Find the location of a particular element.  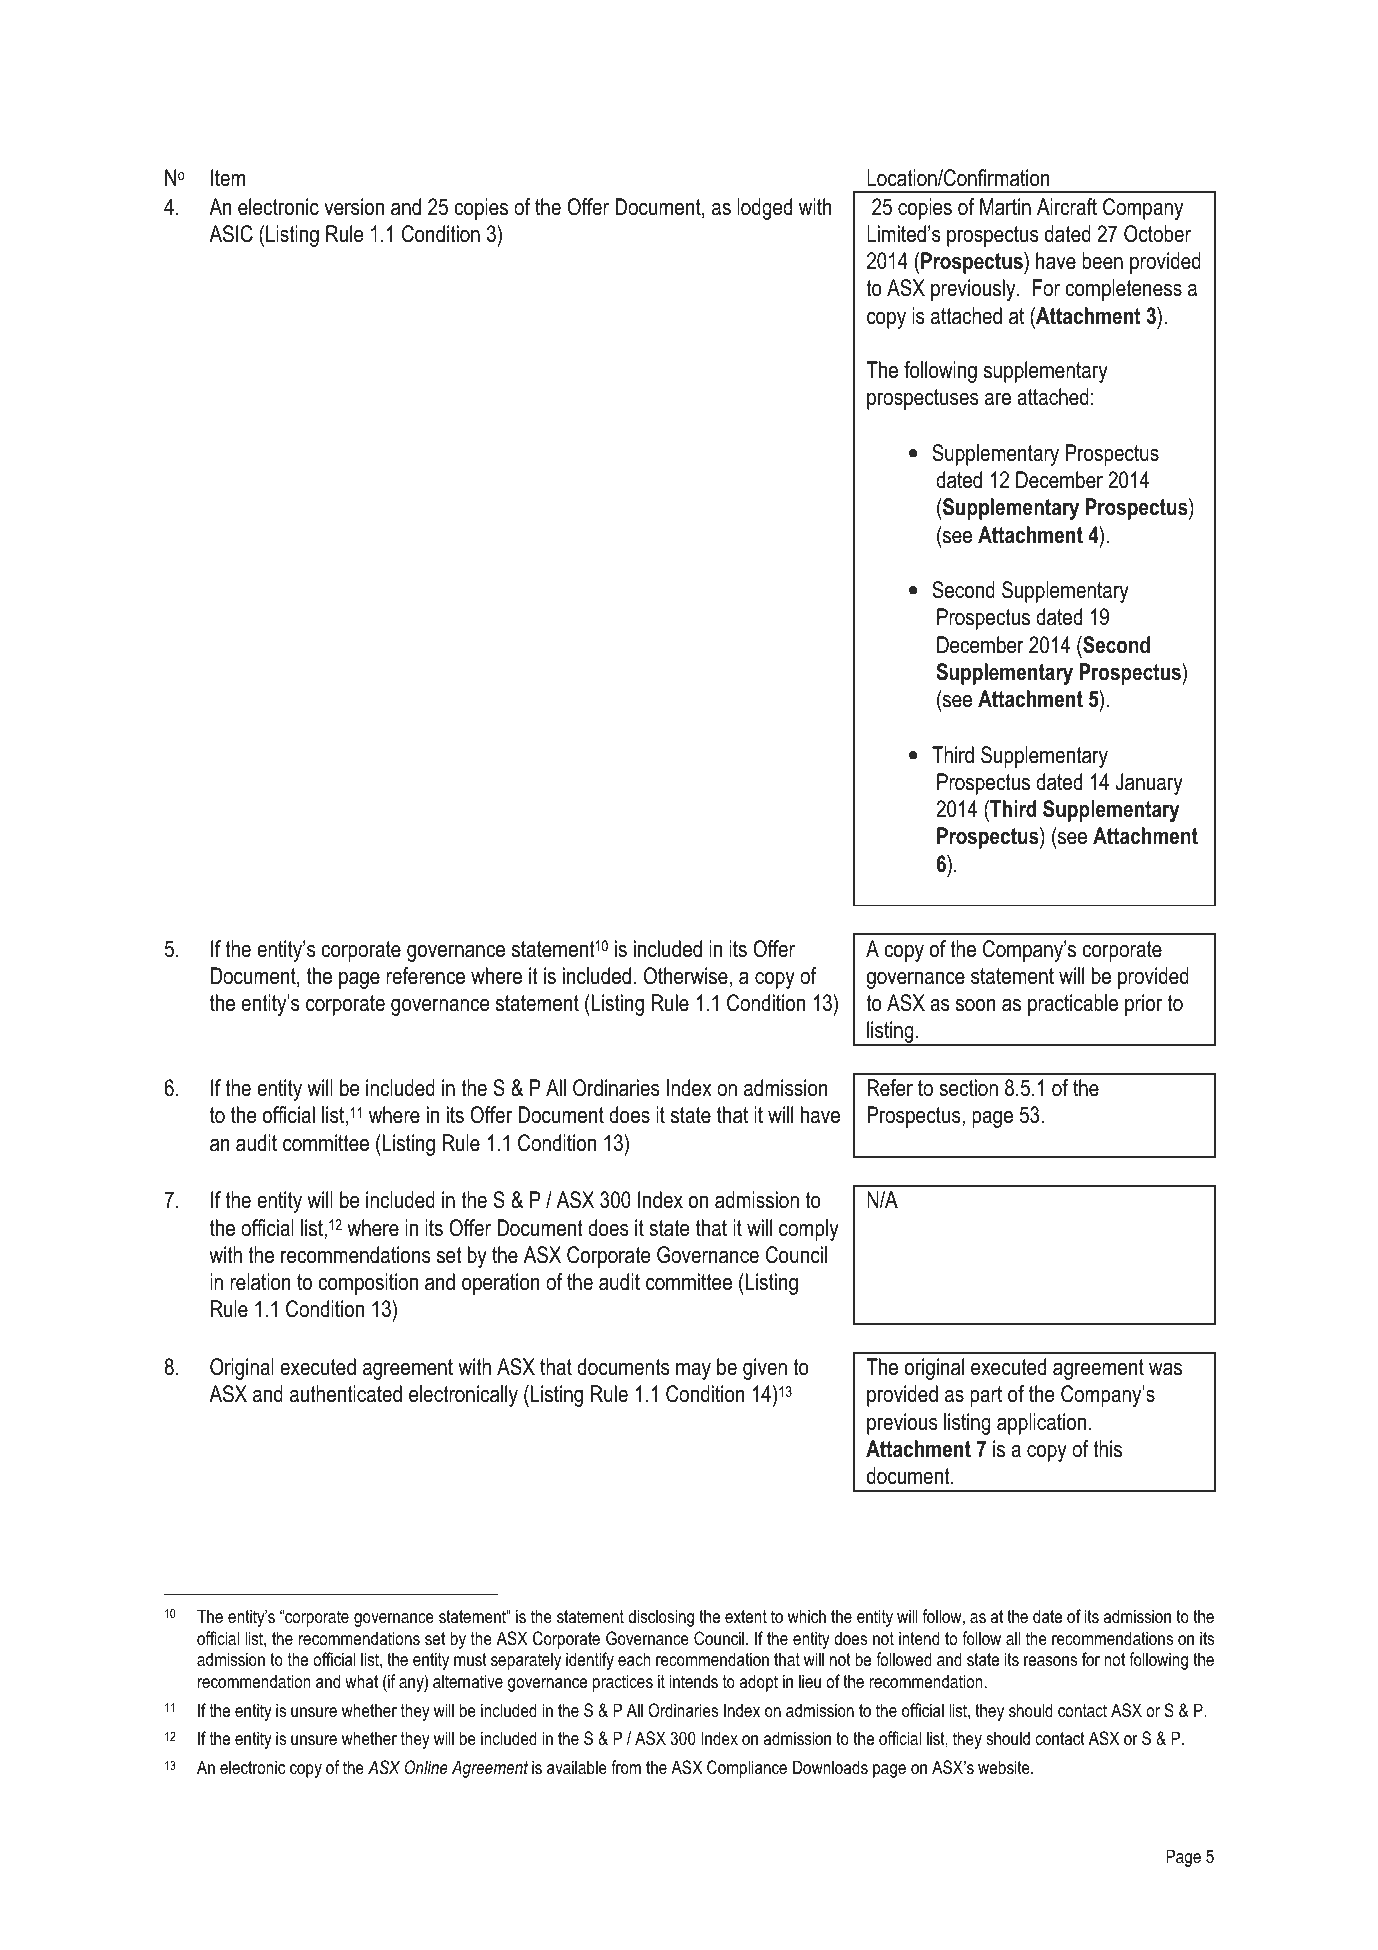

Otherwise is located at coordinates (686, 976).
